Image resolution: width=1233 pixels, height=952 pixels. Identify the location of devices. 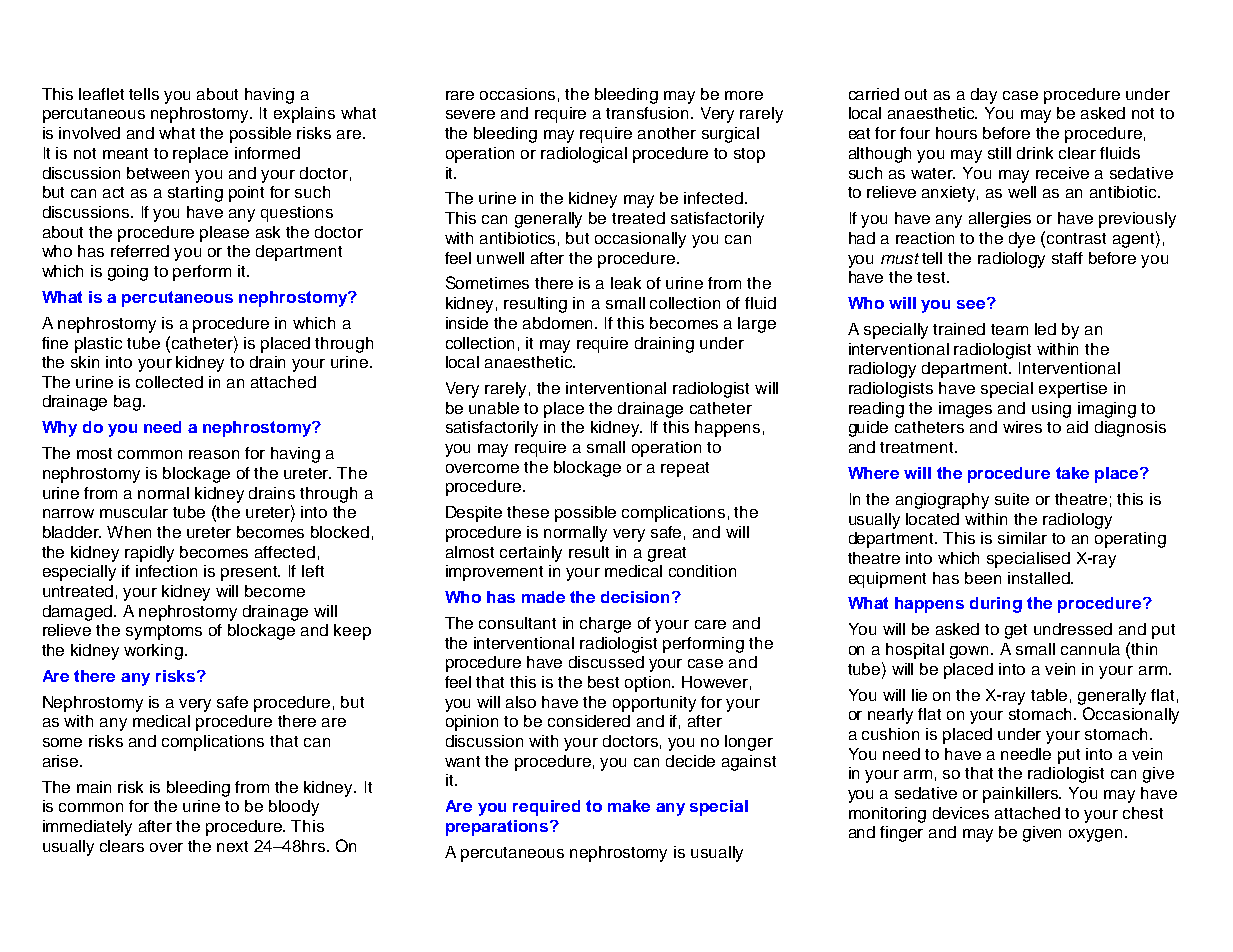
(961, 813).
